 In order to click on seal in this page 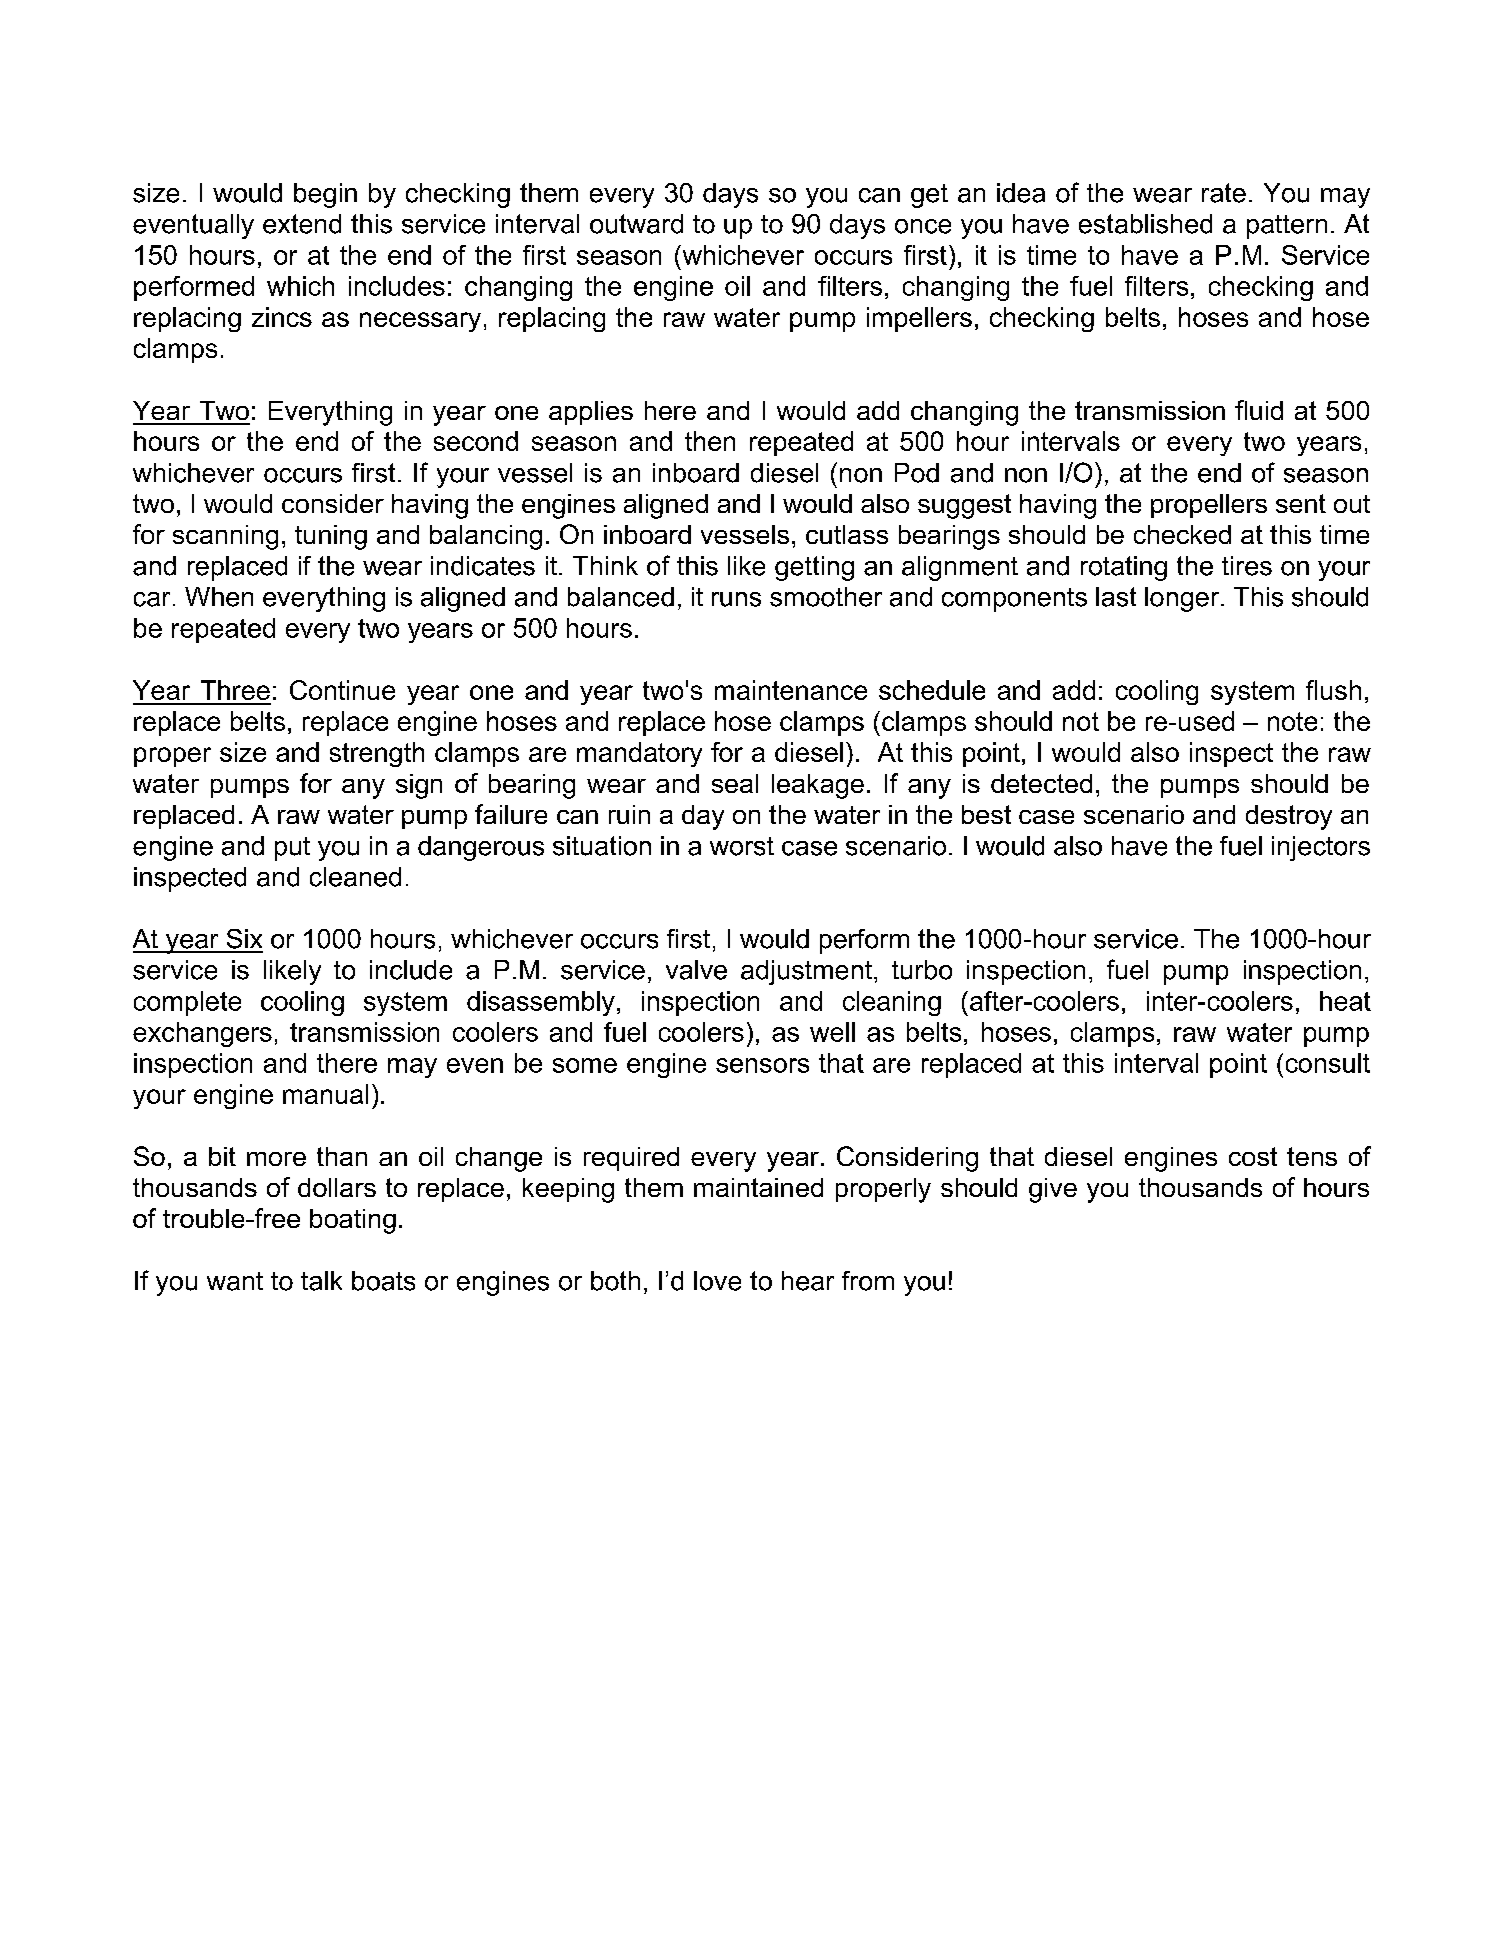, I will do `click(735, 783)`.
